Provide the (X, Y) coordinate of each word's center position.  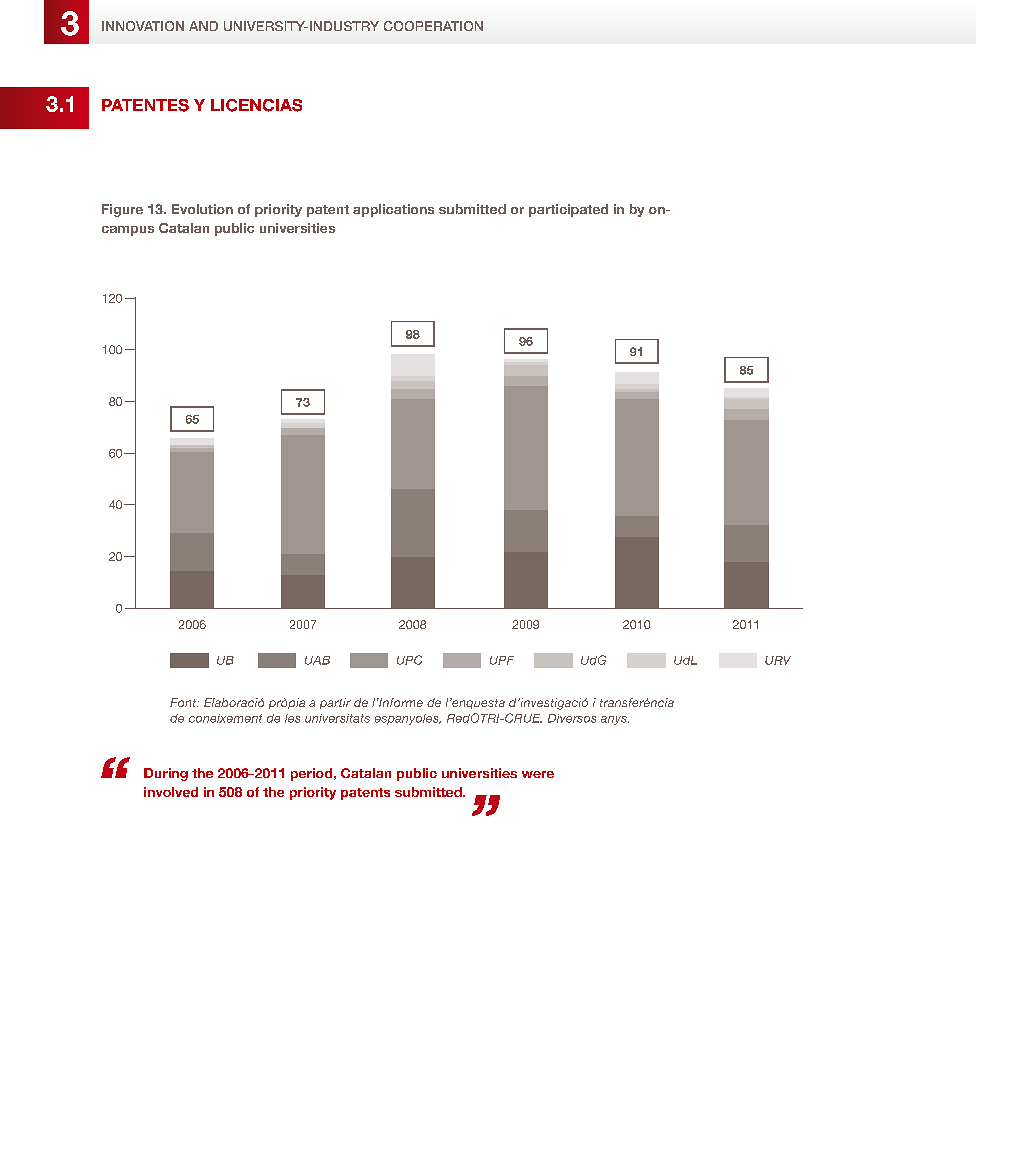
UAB (317, 660)
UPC (409, 660)
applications (393, 210)
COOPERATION (433, 26)
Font (184, 702)
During (166, 774)
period (311, 774)
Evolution (202, 209)
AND (203, 26)
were (538, 774)
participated (568, 210)
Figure (122, 210)
